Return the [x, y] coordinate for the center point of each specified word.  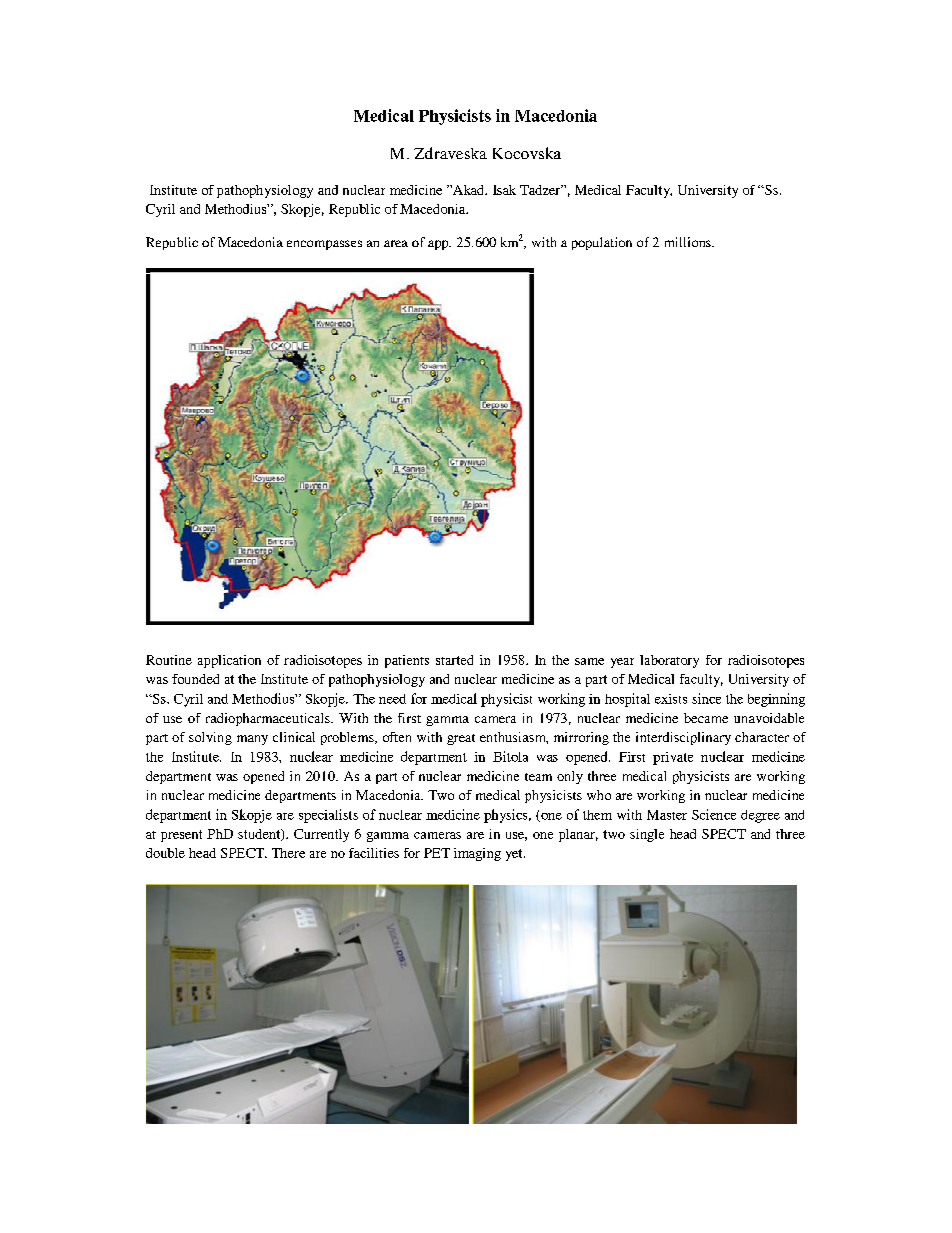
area [396, 243]
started [454, 660]
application [229, 661]
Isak [504, 190]
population [602, 243]
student [260, 835]
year [622, 663]
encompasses [324, 245]
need [392, 699]
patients [407, 661]
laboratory [669, 661]
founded [195, 679]
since [706, 698]
